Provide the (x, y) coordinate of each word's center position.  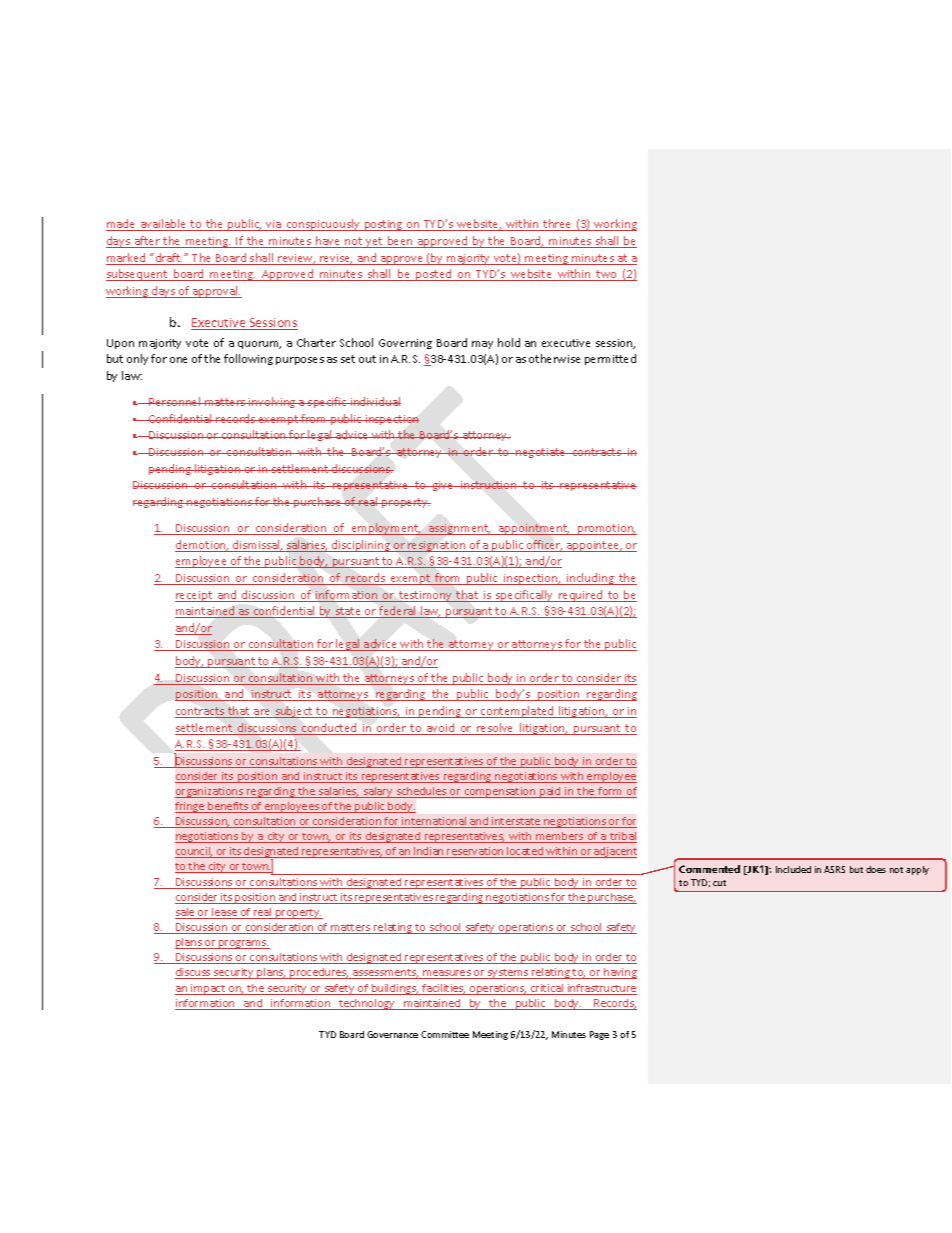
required (581, 596)
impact (208, 989)
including (590, 579)
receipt (195, 596)
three (557, 225)
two (607, 275)
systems (508, 974)
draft (168, 259)
